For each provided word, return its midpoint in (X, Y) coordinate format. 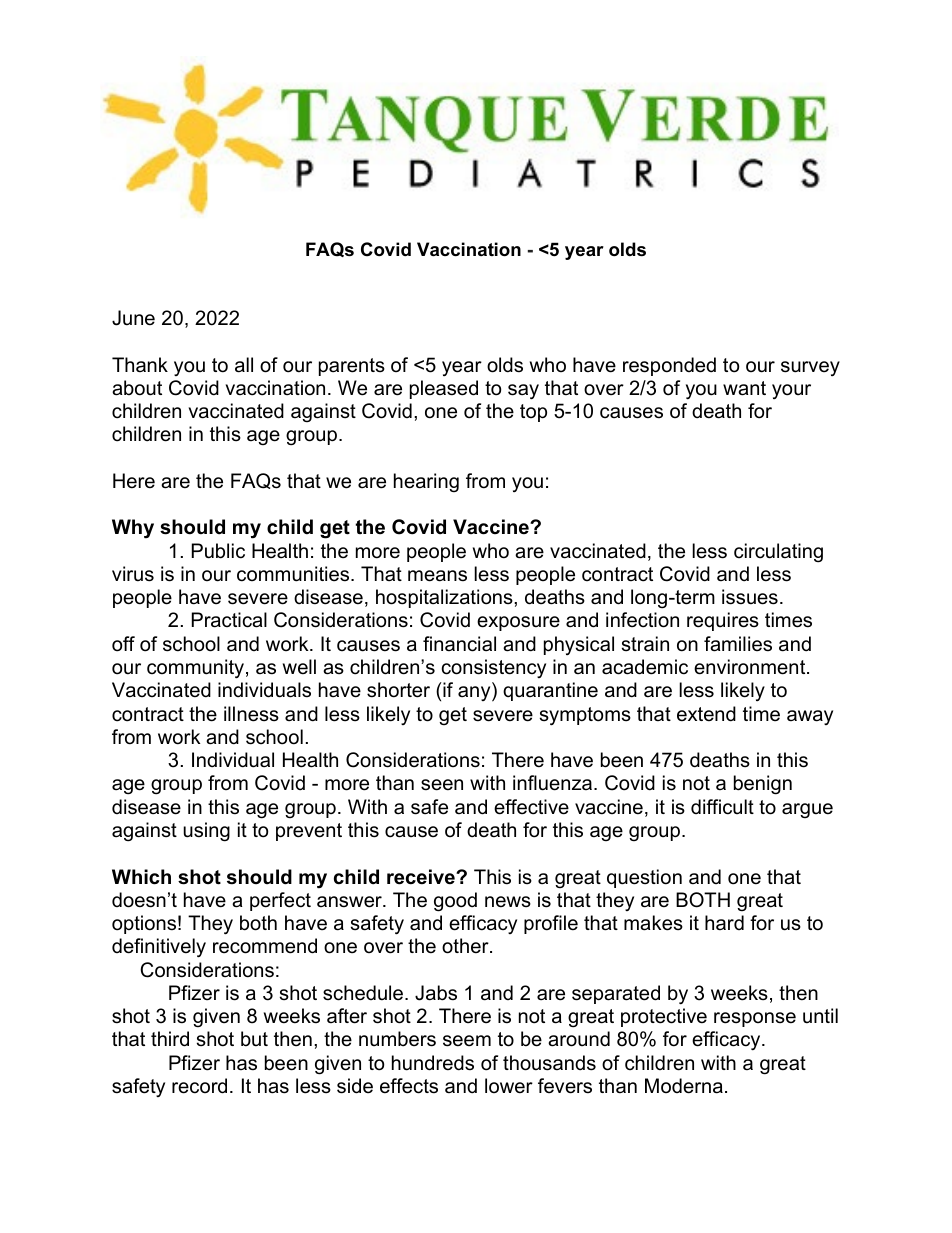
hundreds (433, 1063)
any (475, 694)
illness (251, 714)
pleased (444, 389)
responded (669, 366)
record (199, 1086)
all (244, 365)
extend (706, 714)
